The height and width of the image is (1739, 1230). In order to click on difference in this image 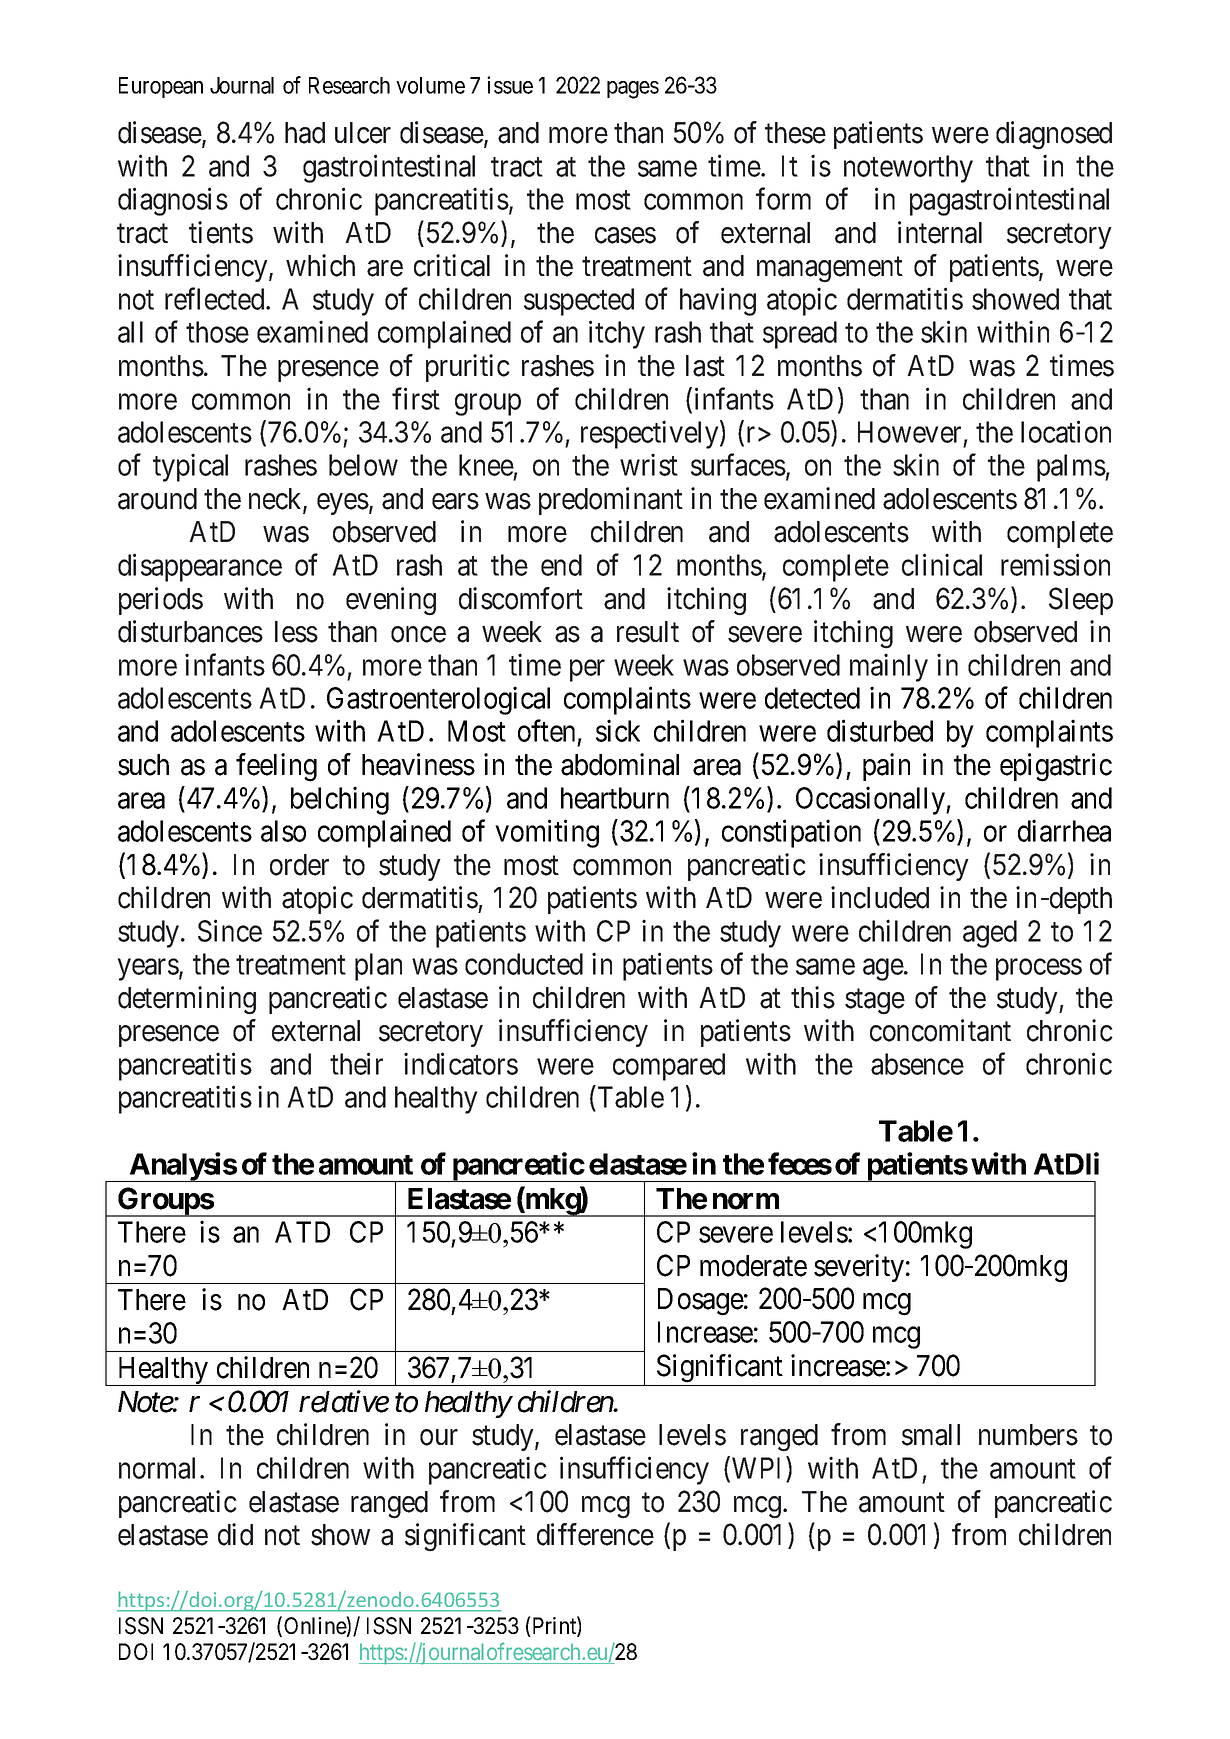, I will do `click(595, 1534)`.
